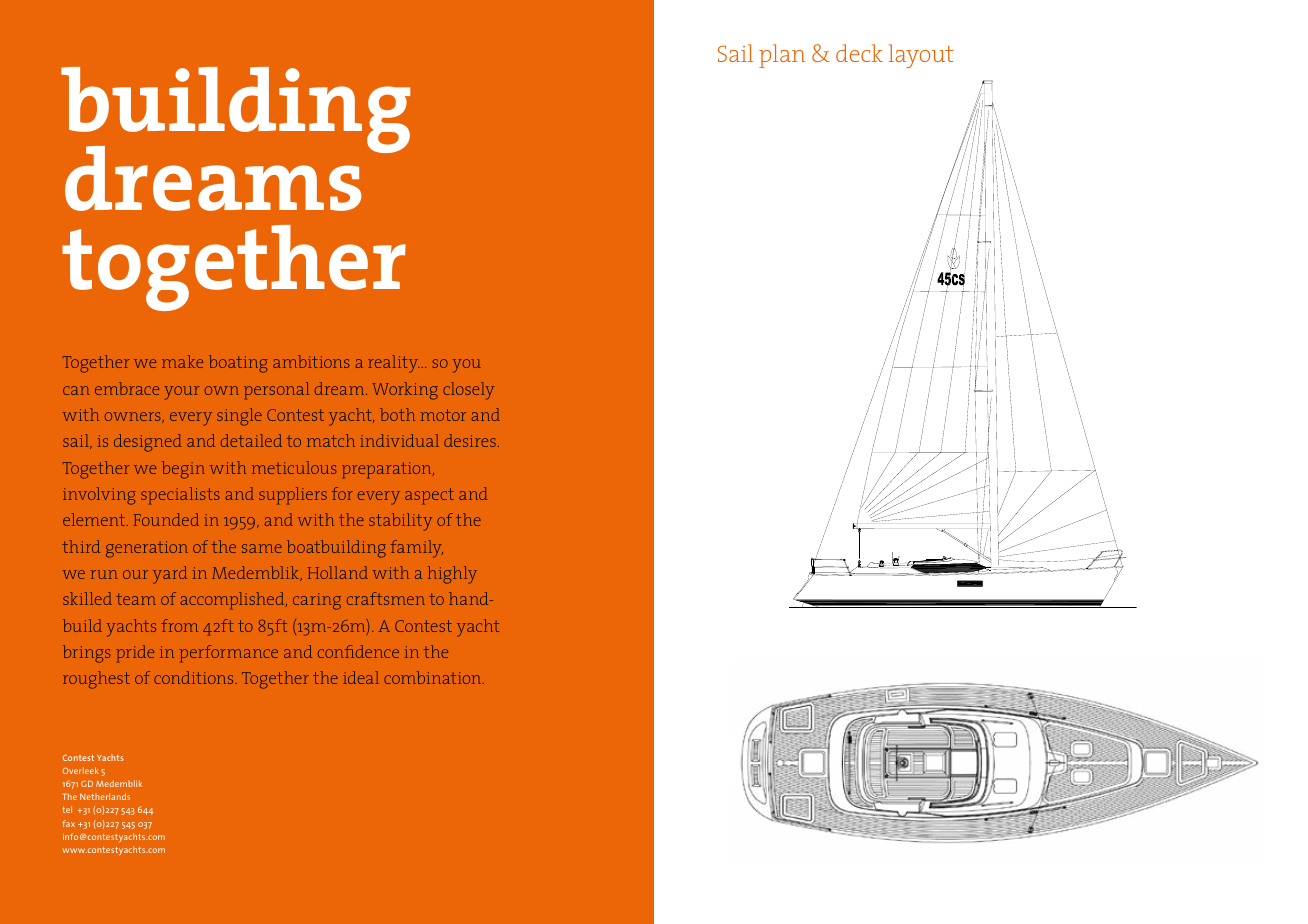 The image size is (1308, 924). What do you see at coordinates (921, 56) in the screenshot?
I see `layout` at bounding box center [921, 56].
